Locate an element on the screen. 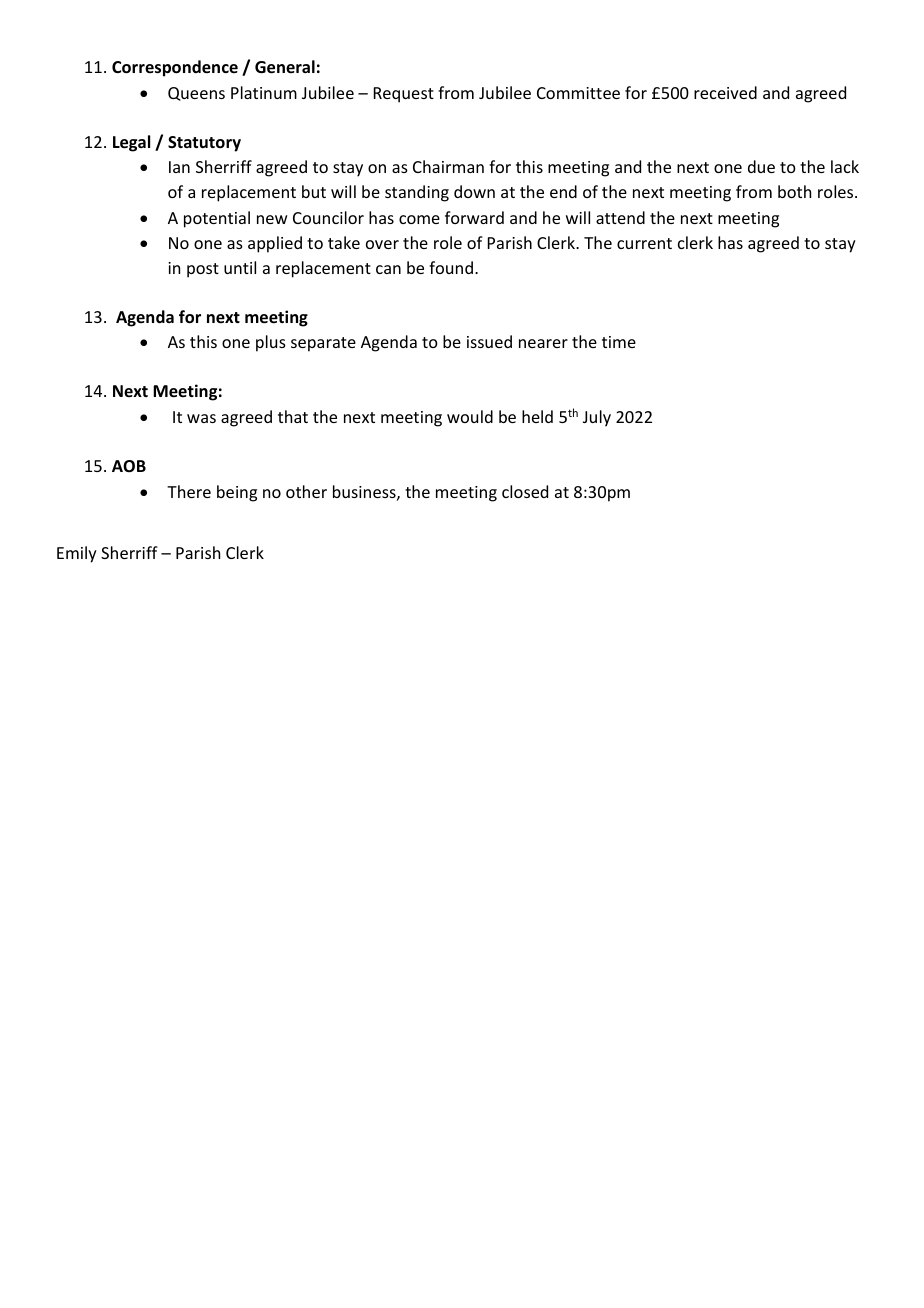  potential is located at coordinates (217, 219).
